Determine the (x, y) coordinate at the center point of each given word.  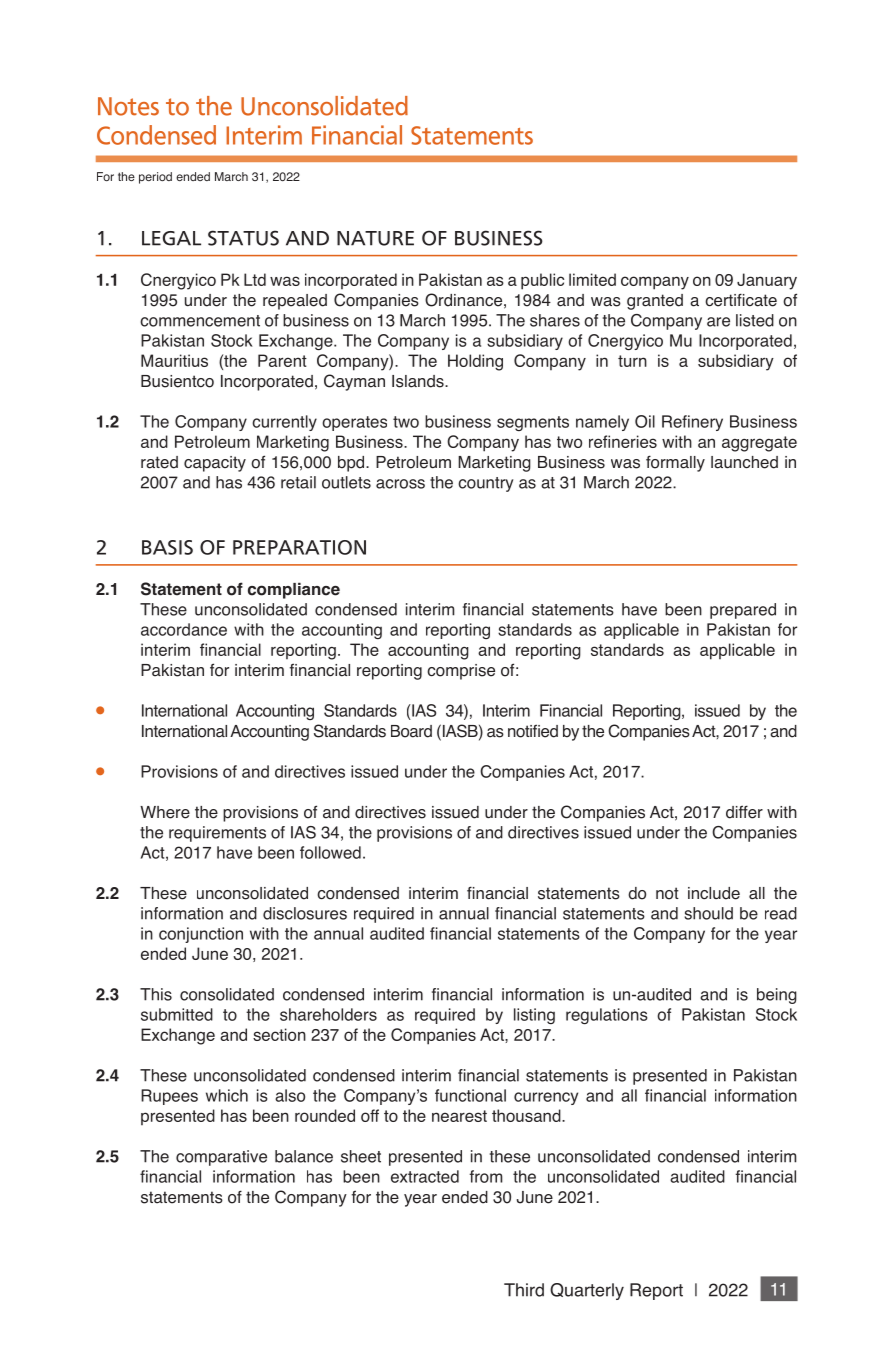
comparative (221, 1158)
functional (470, 1095)
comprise (461, 672)
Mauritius (174, 360)
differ (744, 812)
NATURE (375, 238)
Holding (475, 362)
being (777, 996)
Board (411, 731)
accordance (184, 629)
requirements (217, 834)
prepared (743, 611)
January (767, 281)
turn (632, 361)
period (155, 178)
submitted (177, 1014)
